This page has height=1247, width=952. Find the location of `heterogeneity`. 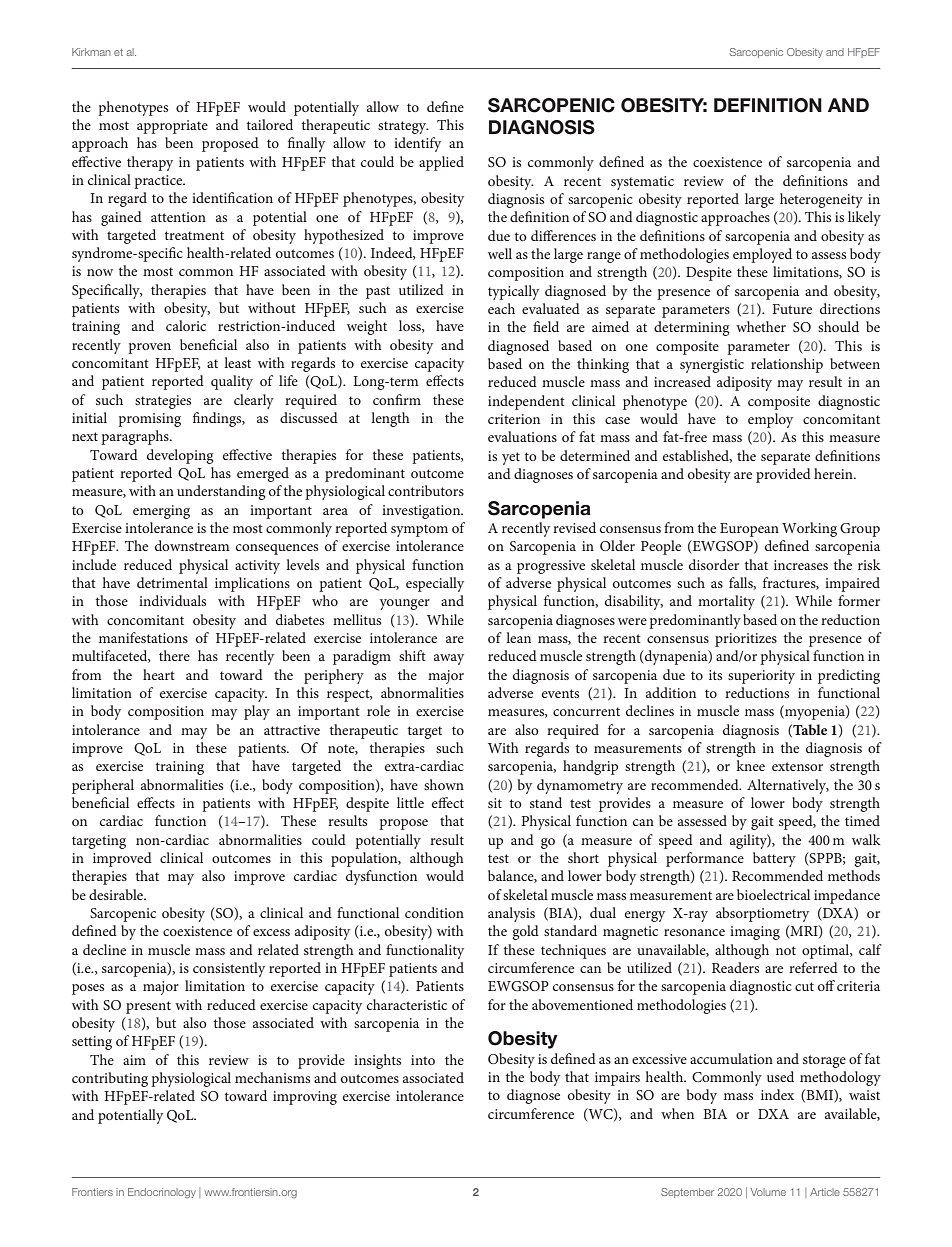

heterogeneity is located at coordinates (821, 200).
